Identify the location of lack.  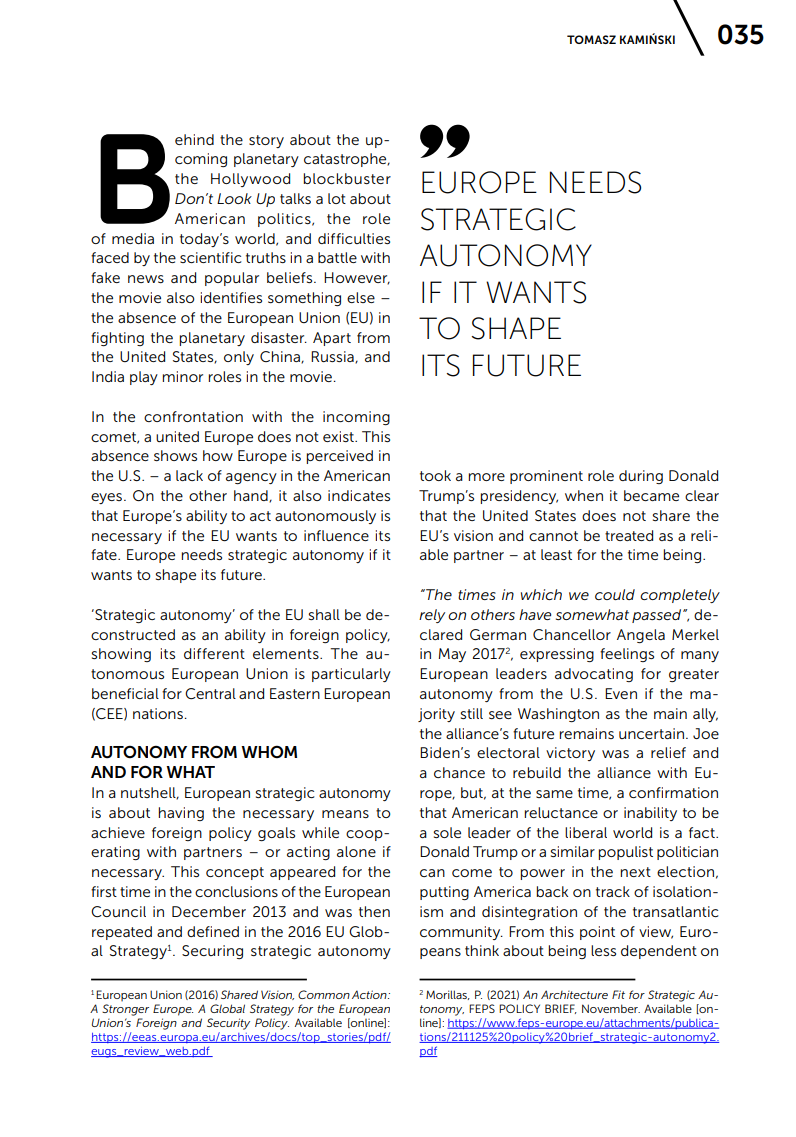
(189, 475).
